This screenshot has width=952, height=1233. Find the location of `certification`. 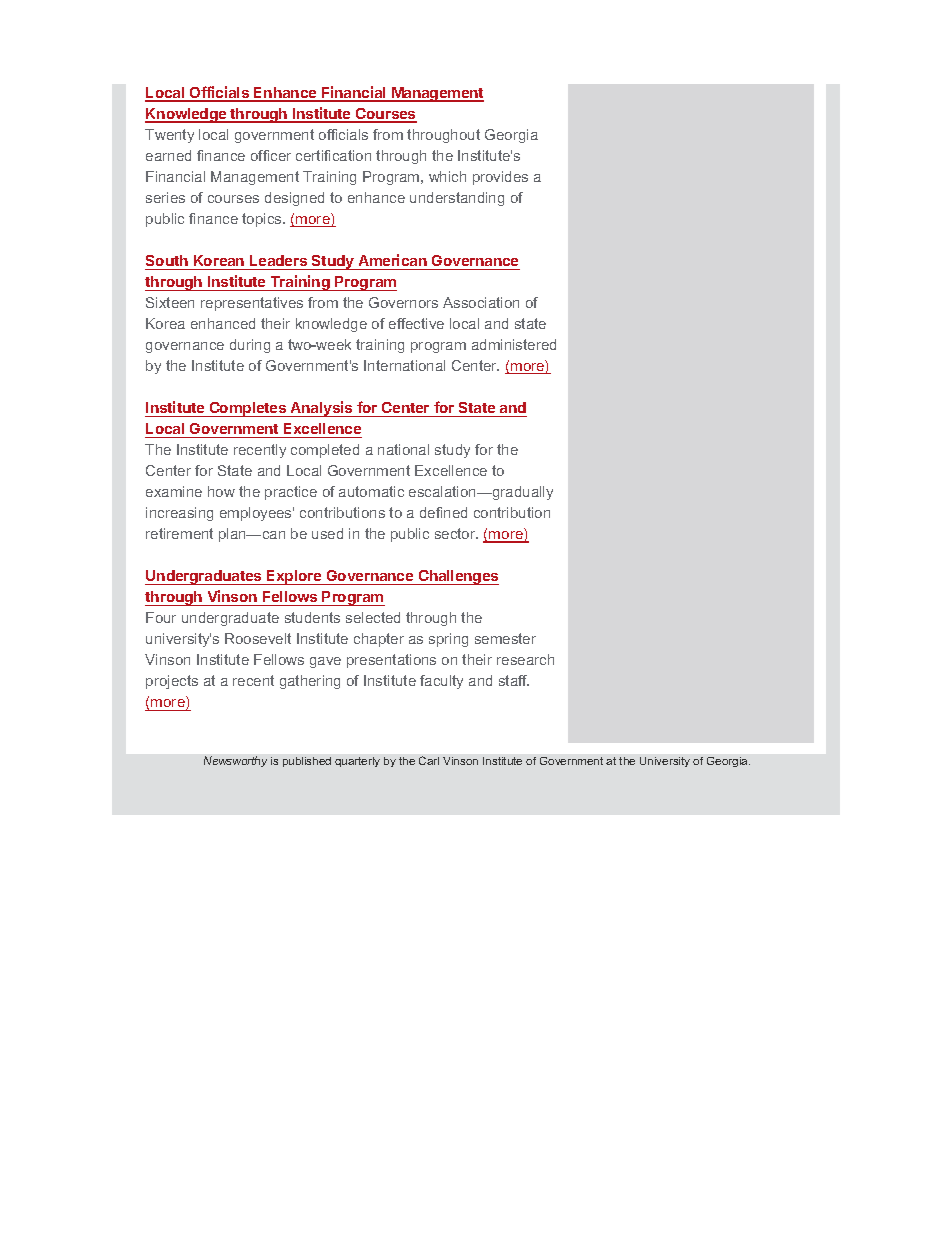

certification is located at coordinates (333, 155).
